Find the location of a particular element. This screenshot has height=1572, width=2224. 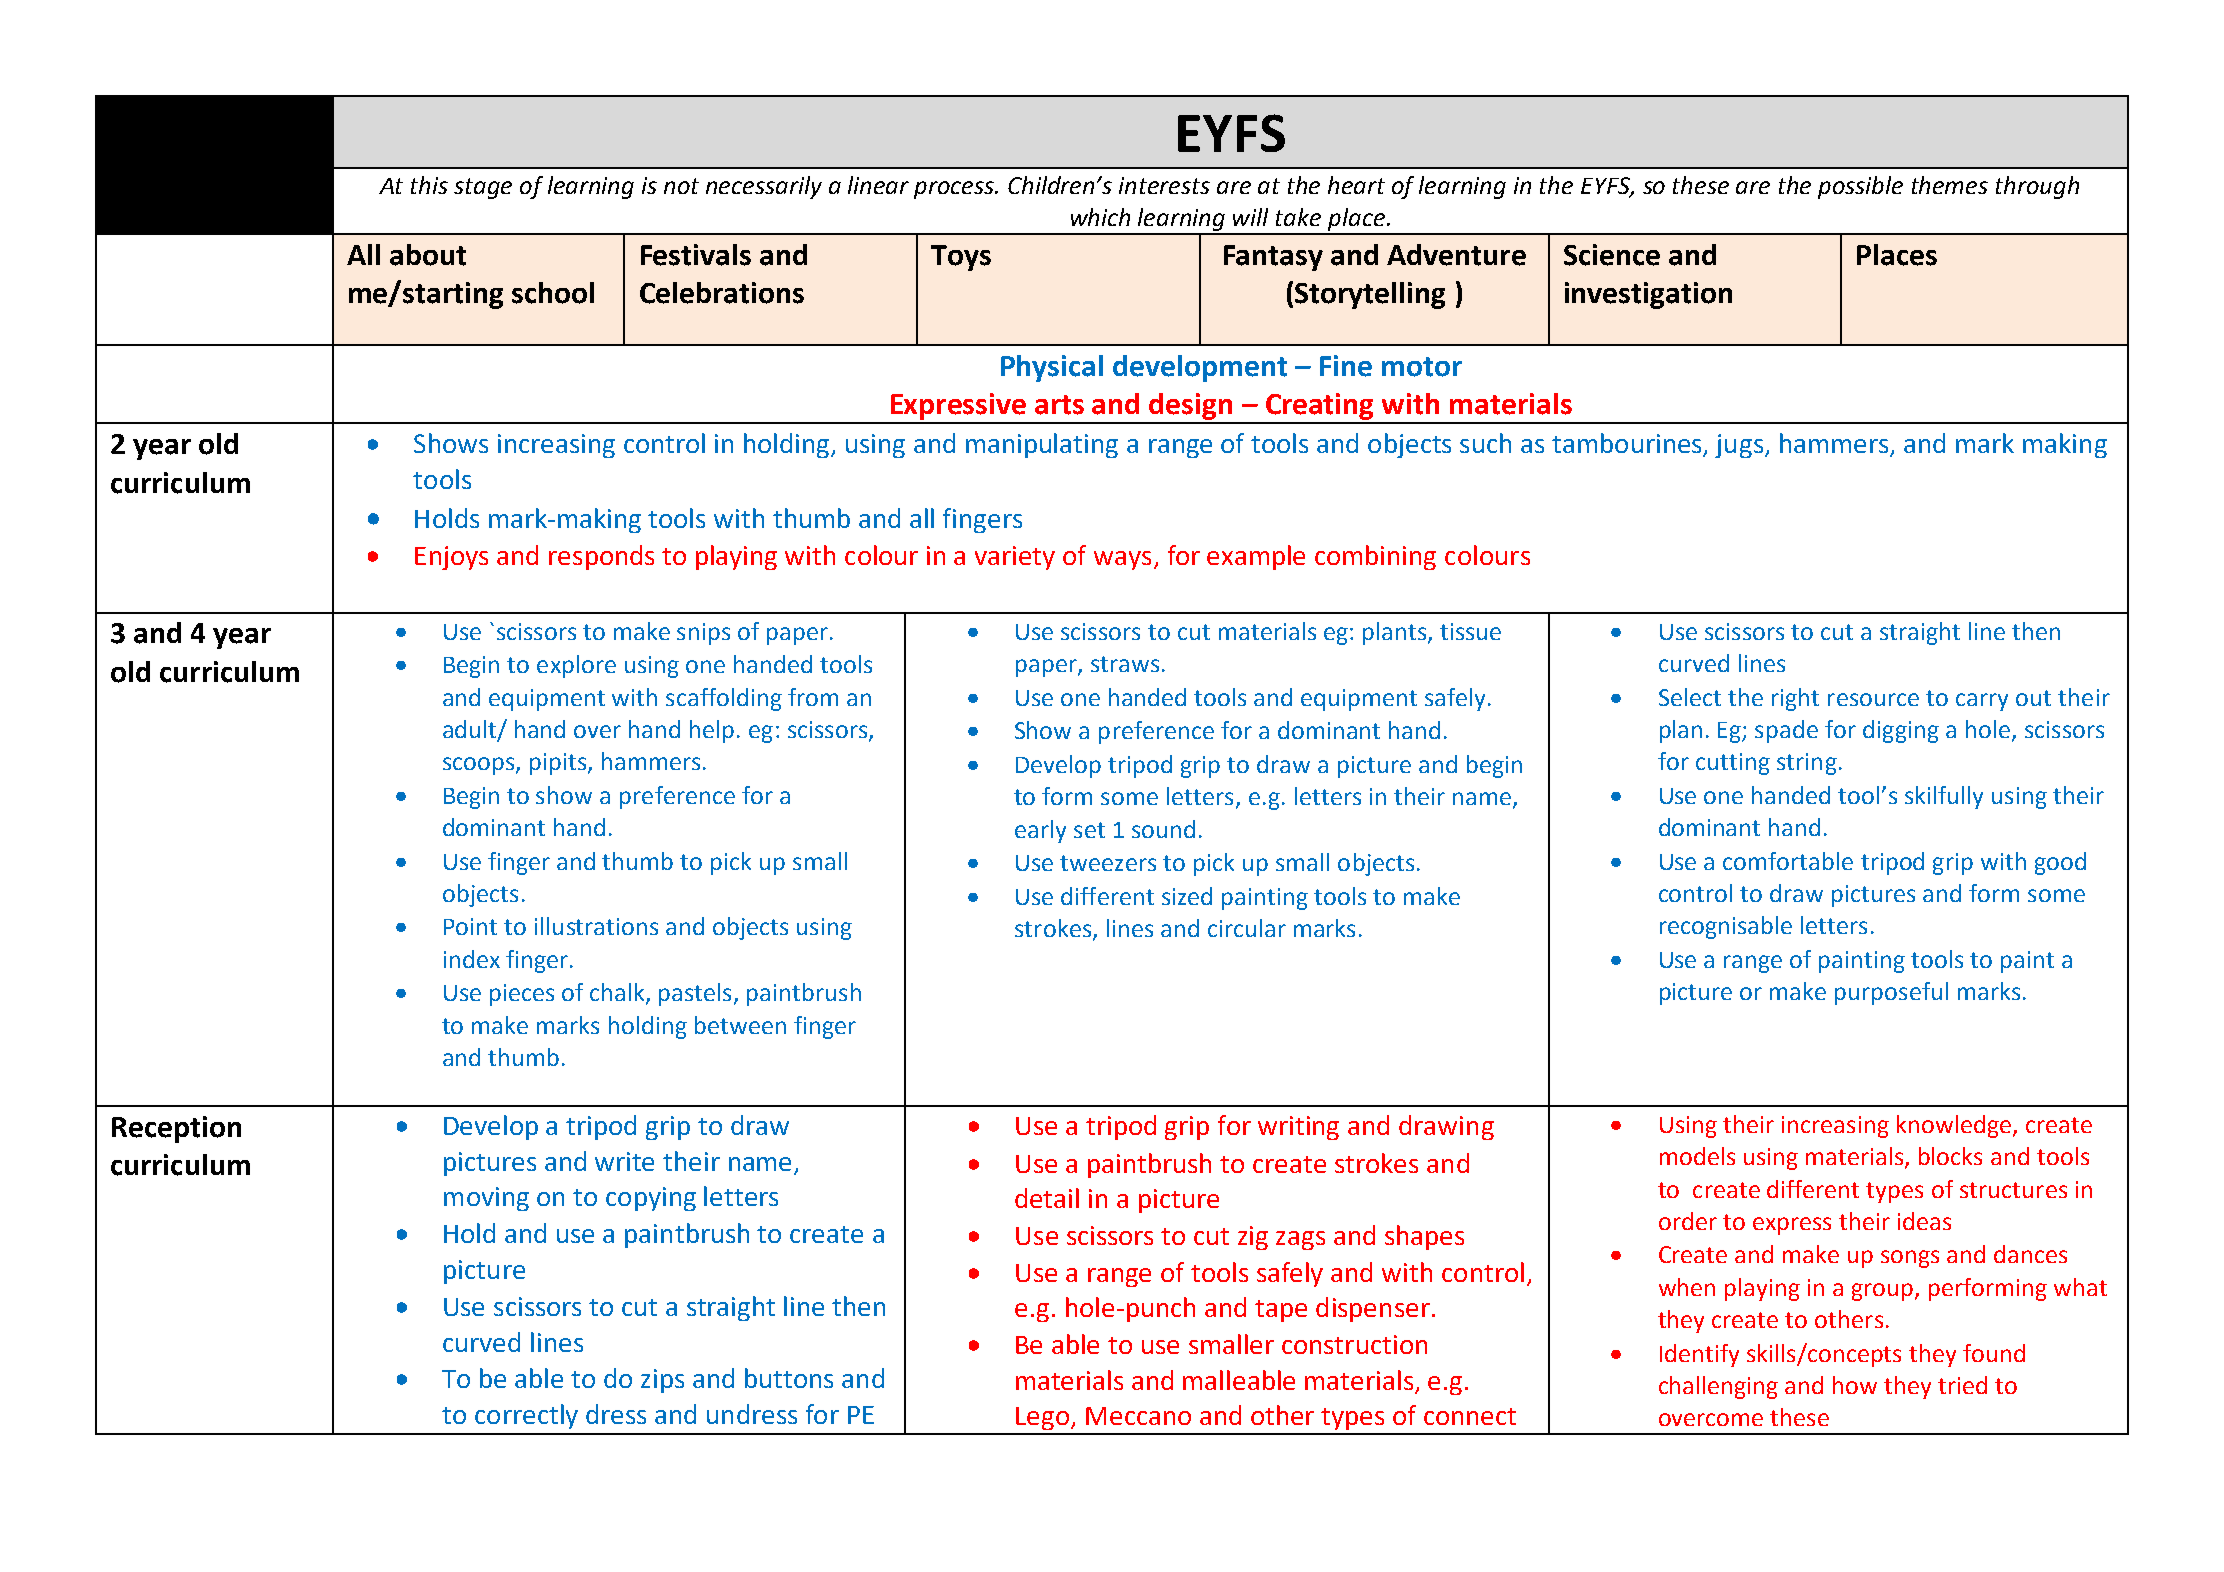

about is located at coordinates (428, 255).
